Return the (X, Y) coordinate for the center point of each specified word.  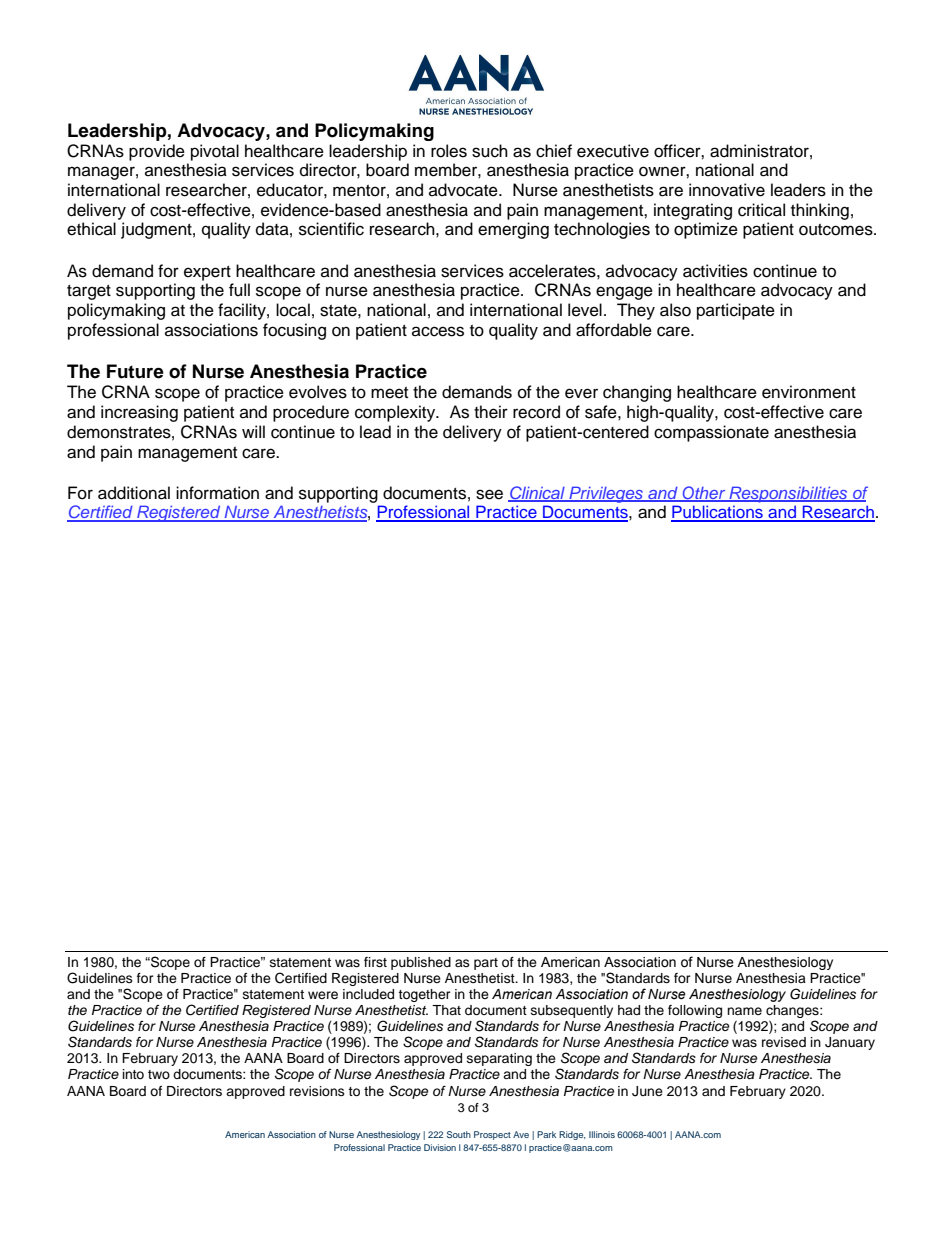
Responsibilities (788, 494)
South (459, 1134)
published (421, 963)
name (744, 1011)
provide (157, 152)
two (159, 1074)
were (323, 995)
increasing (139, 413)
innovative (727, 190)
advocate (464, 190)
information (217, 493)
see (489, 494)
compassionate (711, 433)
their (491, 412)
